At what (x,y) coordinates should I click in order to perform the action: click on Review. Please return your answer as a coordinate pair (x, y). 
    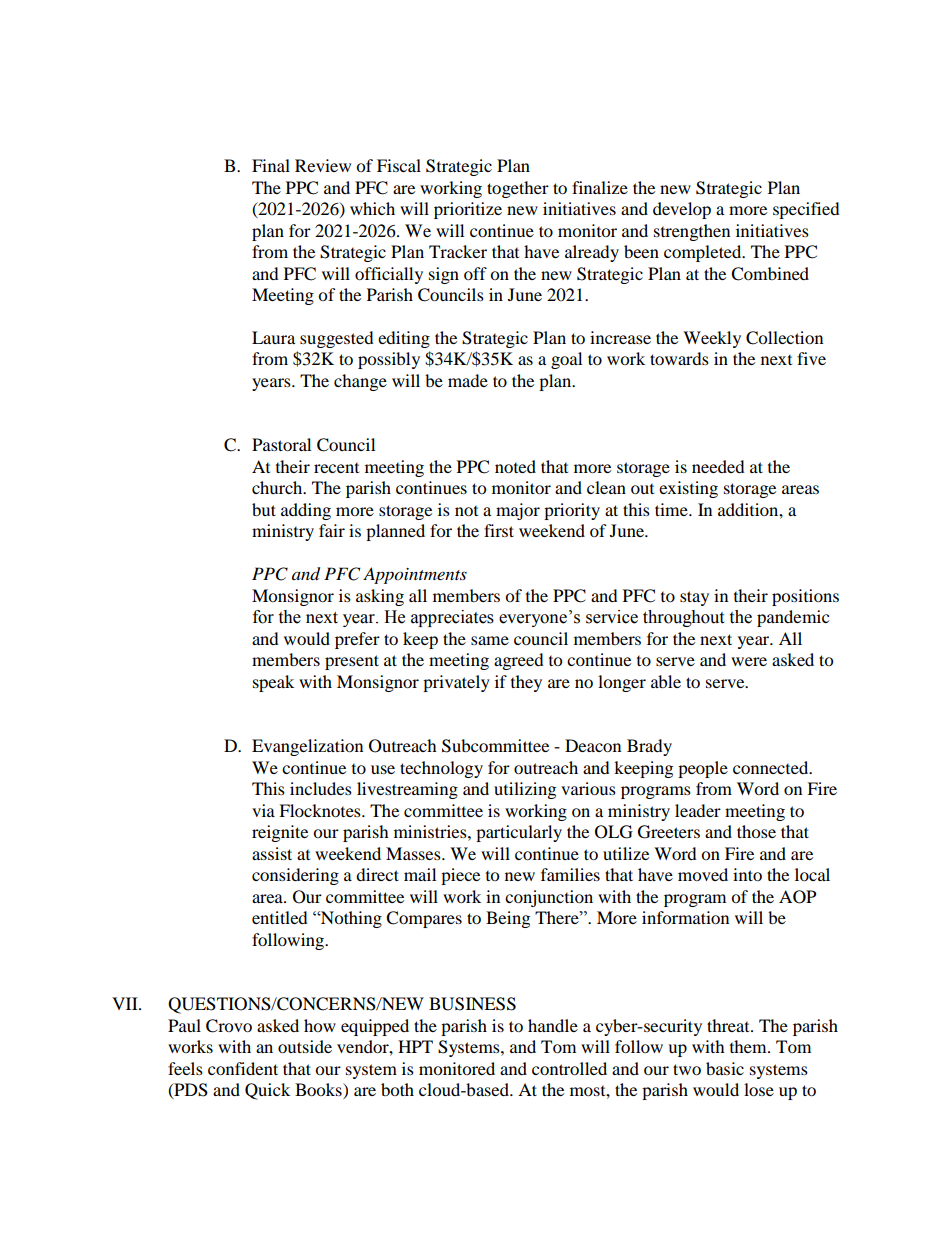
    Looking at the image, I should click on (323, 165).
